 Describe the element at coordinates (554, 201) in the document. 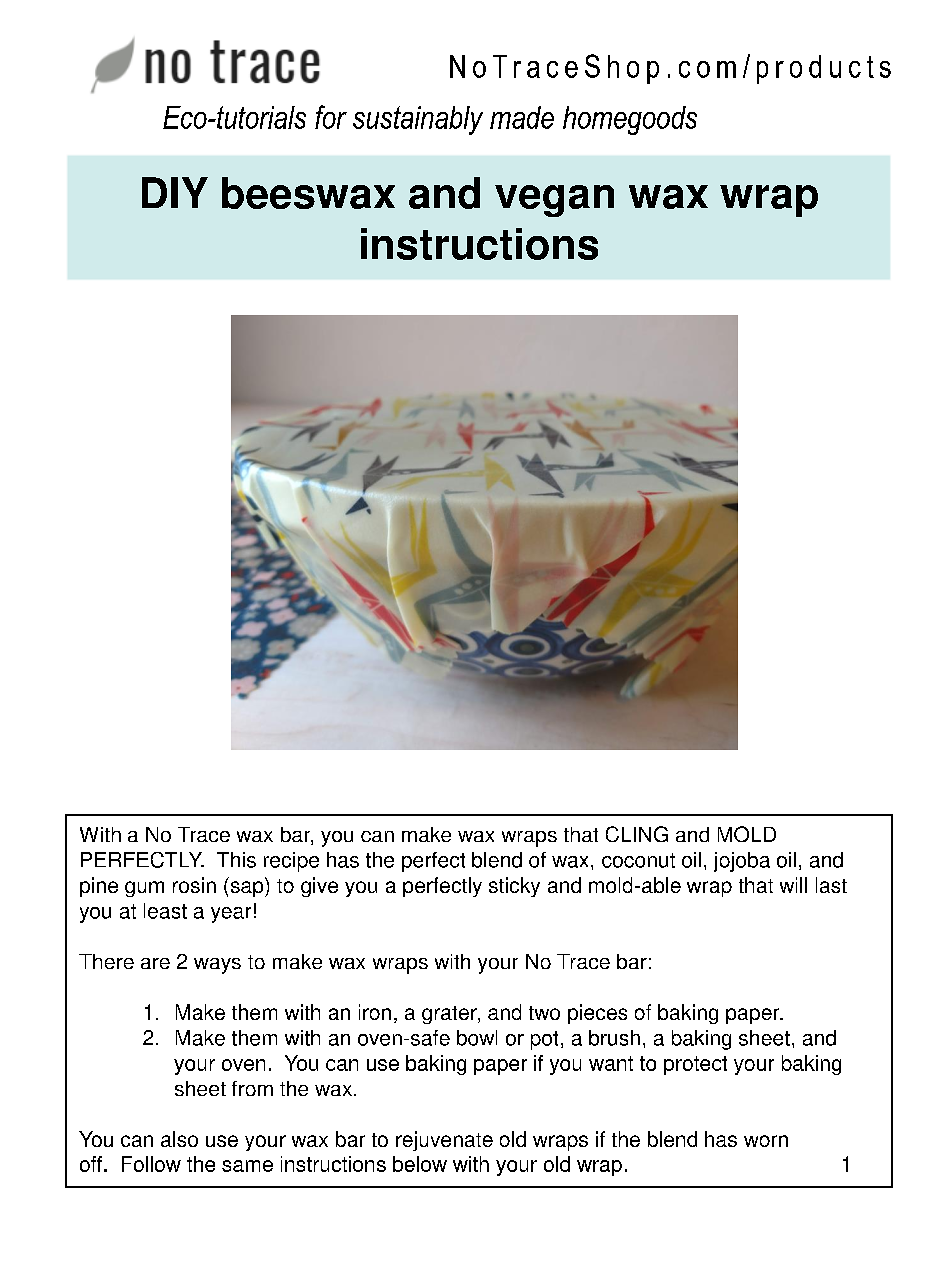

I see `vegan` at that location.
